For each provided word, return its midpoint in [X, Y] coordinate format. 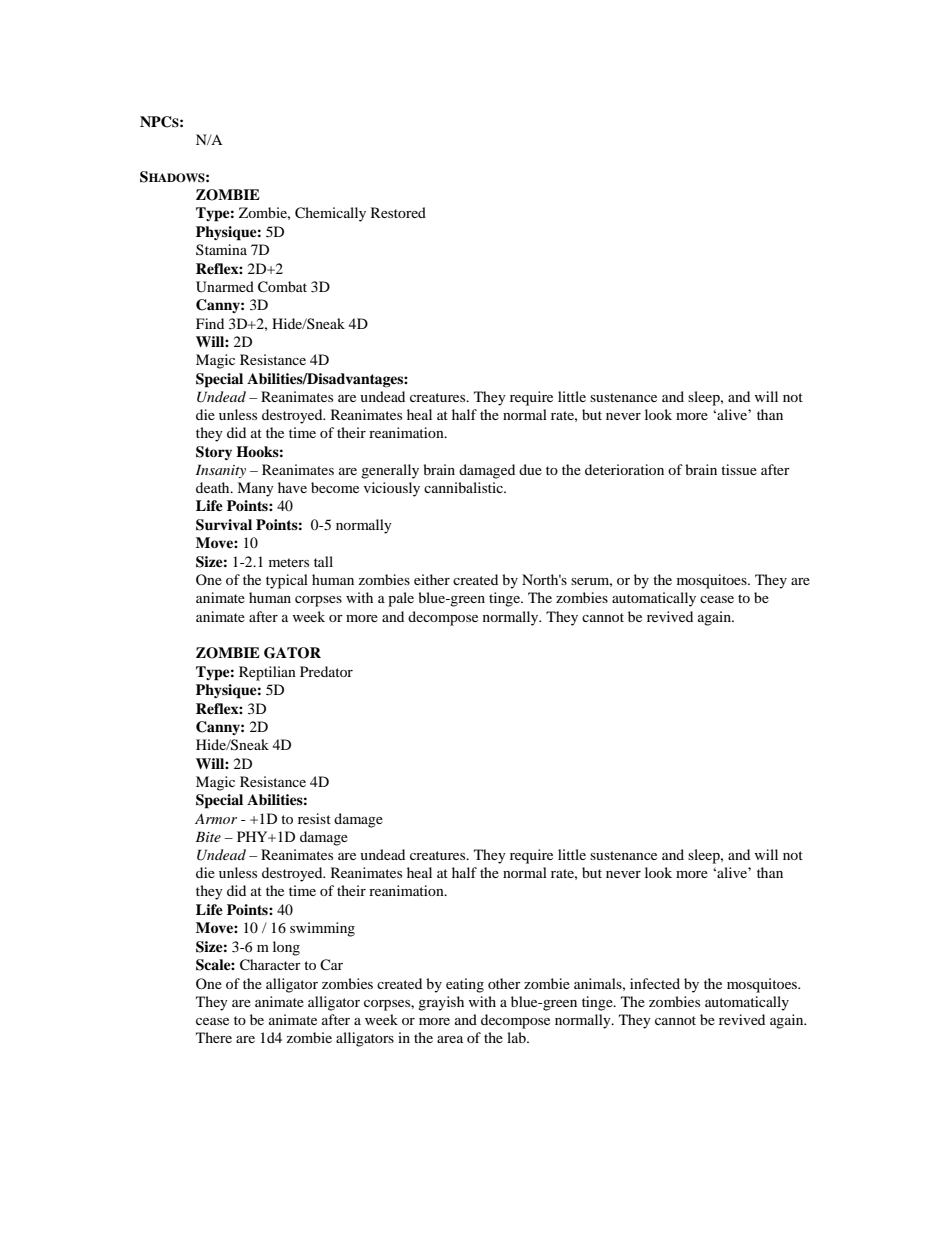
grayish [441, 1003]
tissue [739, 469]
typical [287, 581]
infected [655, 983]
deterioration [624, 469]
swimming [322, 929]
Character [270, 965]
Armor [216, 818]
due [530, 469]
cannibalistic [464, 487]
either [432, 579]
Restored [398, 212]
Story [214, 453]
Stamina [221, 249]
